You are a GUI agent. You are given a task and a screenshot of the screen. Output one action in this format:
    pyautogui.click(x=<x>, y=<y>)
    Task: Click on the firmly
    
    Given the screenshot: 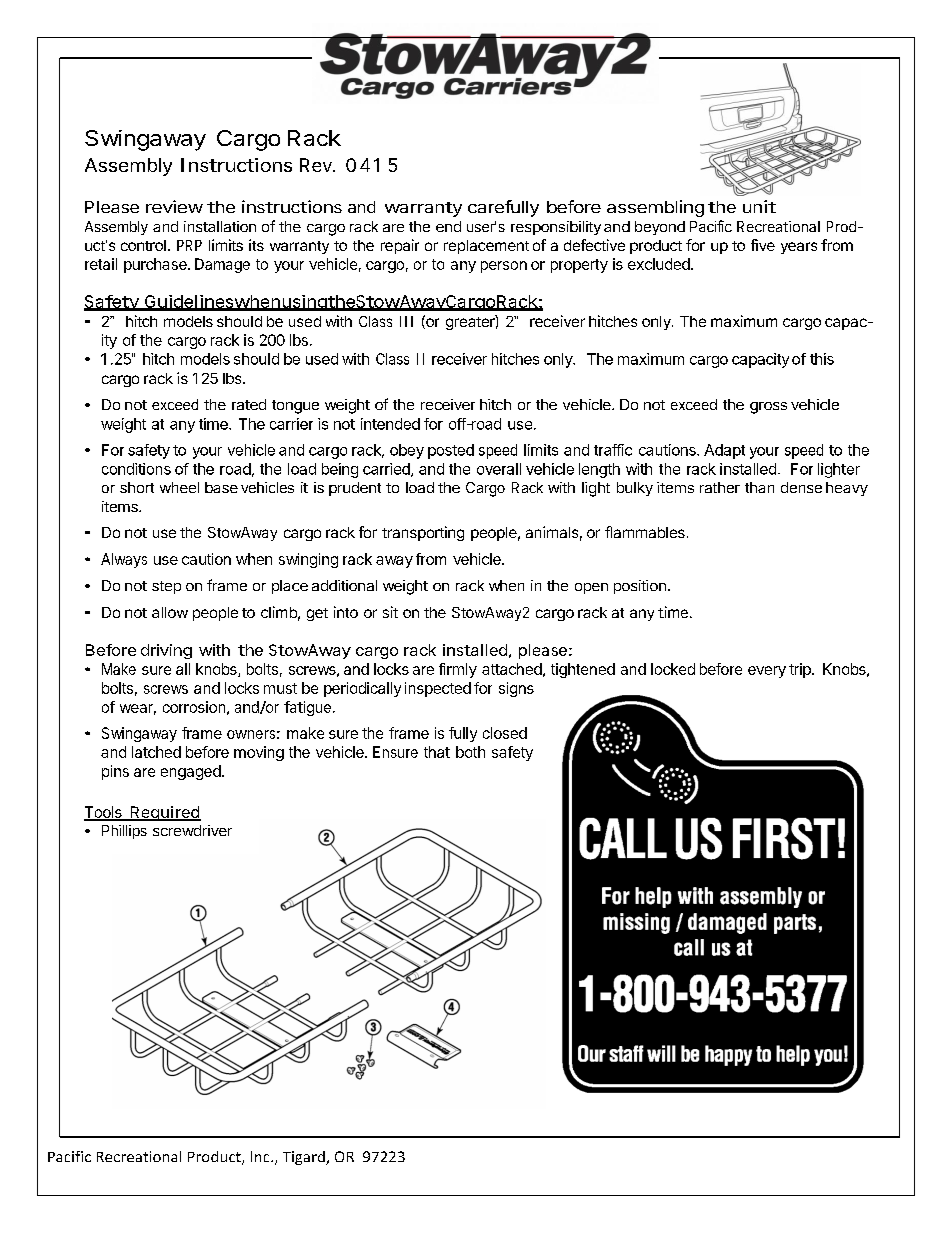 What is the action you would take?
    pyautogui.click(x=458, y=670)
